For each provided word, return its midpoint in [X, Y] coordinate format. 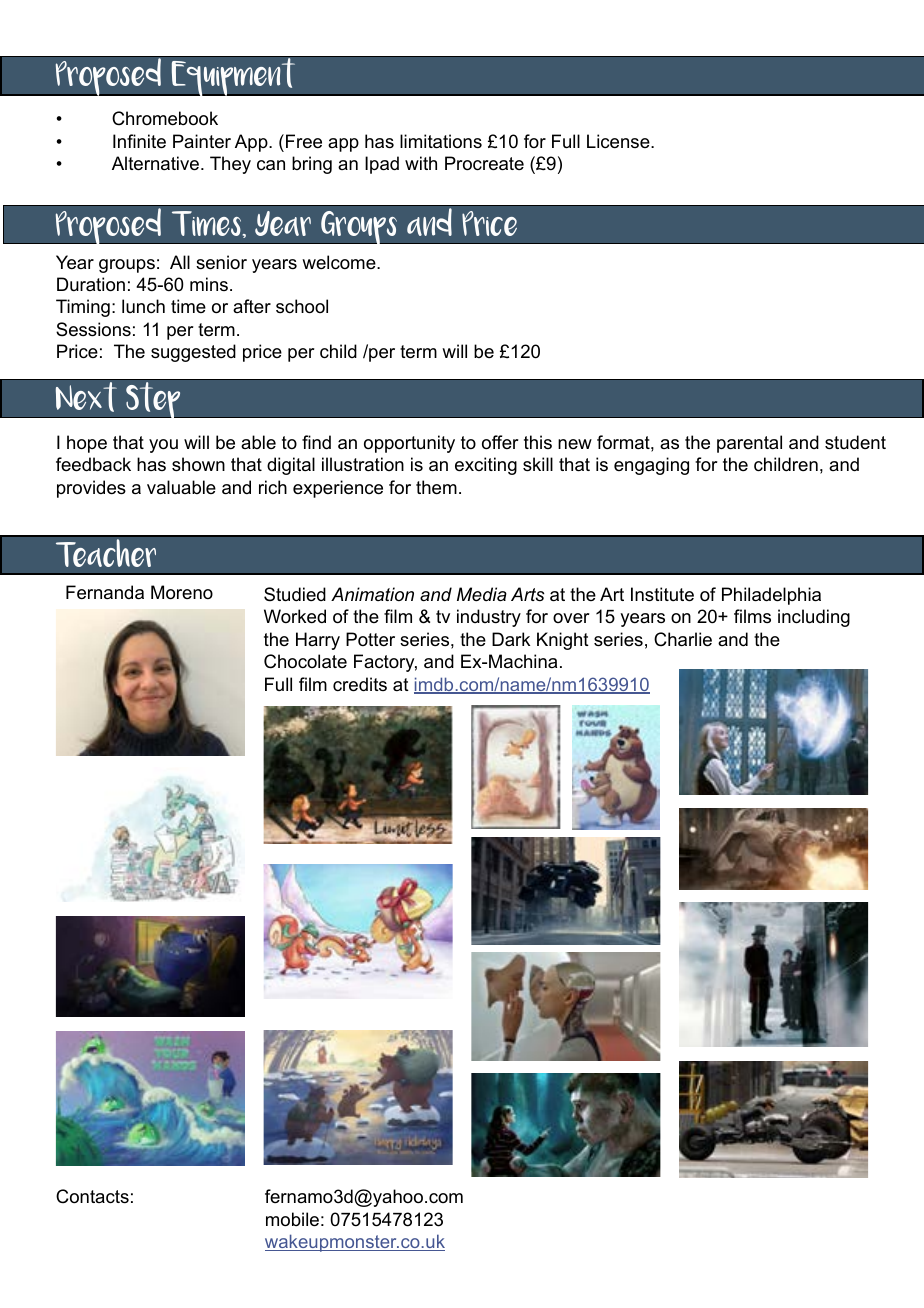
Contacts [92, 1196]
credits [360, 684]
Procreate [484, 163]
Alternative [155, 163]
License [619, 141]
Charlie [683, 639]
